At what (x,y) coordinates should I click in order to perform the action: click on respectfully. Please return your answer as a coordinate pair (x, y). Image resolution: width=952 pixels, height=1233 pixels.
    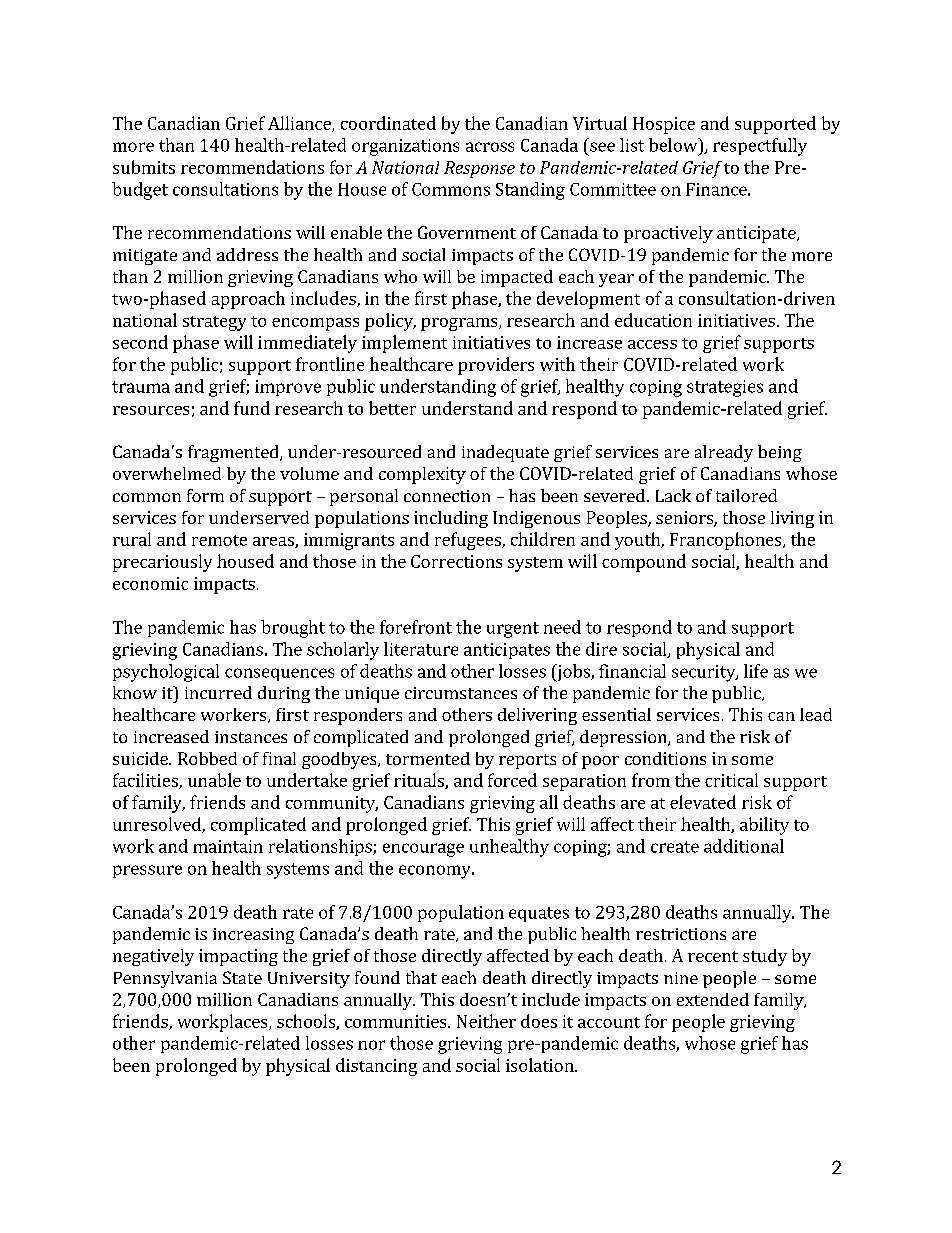
    Looking at the image, I should click on (760, 147).
